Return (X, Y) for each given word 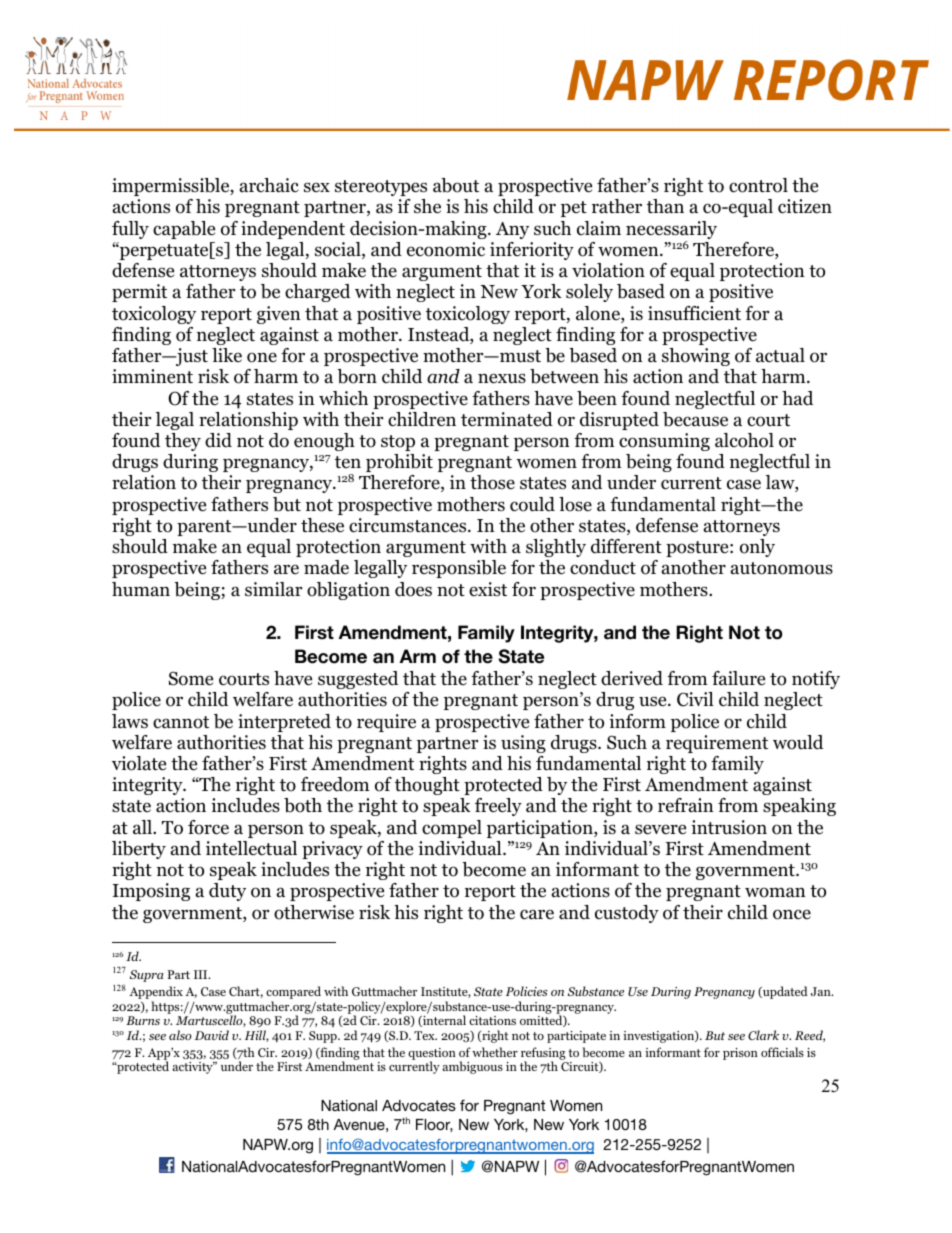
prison (740, 1054)
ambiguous (472, 1067)
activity (193, 1068)
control (758, 185)
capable (184, 230)
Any (512, 230)
